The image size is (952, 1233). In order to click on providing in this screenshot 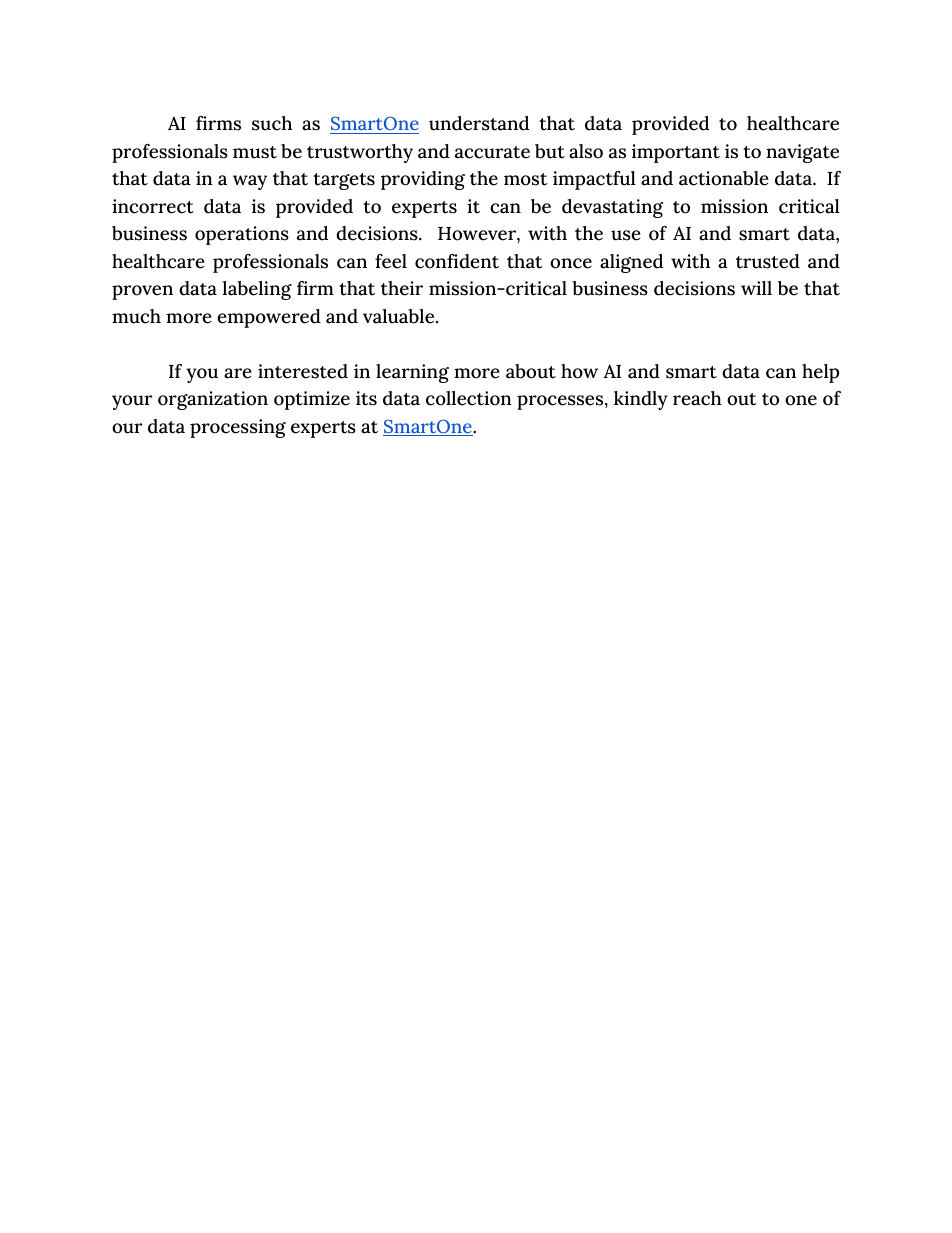, I will do `click(423, 180)`.
